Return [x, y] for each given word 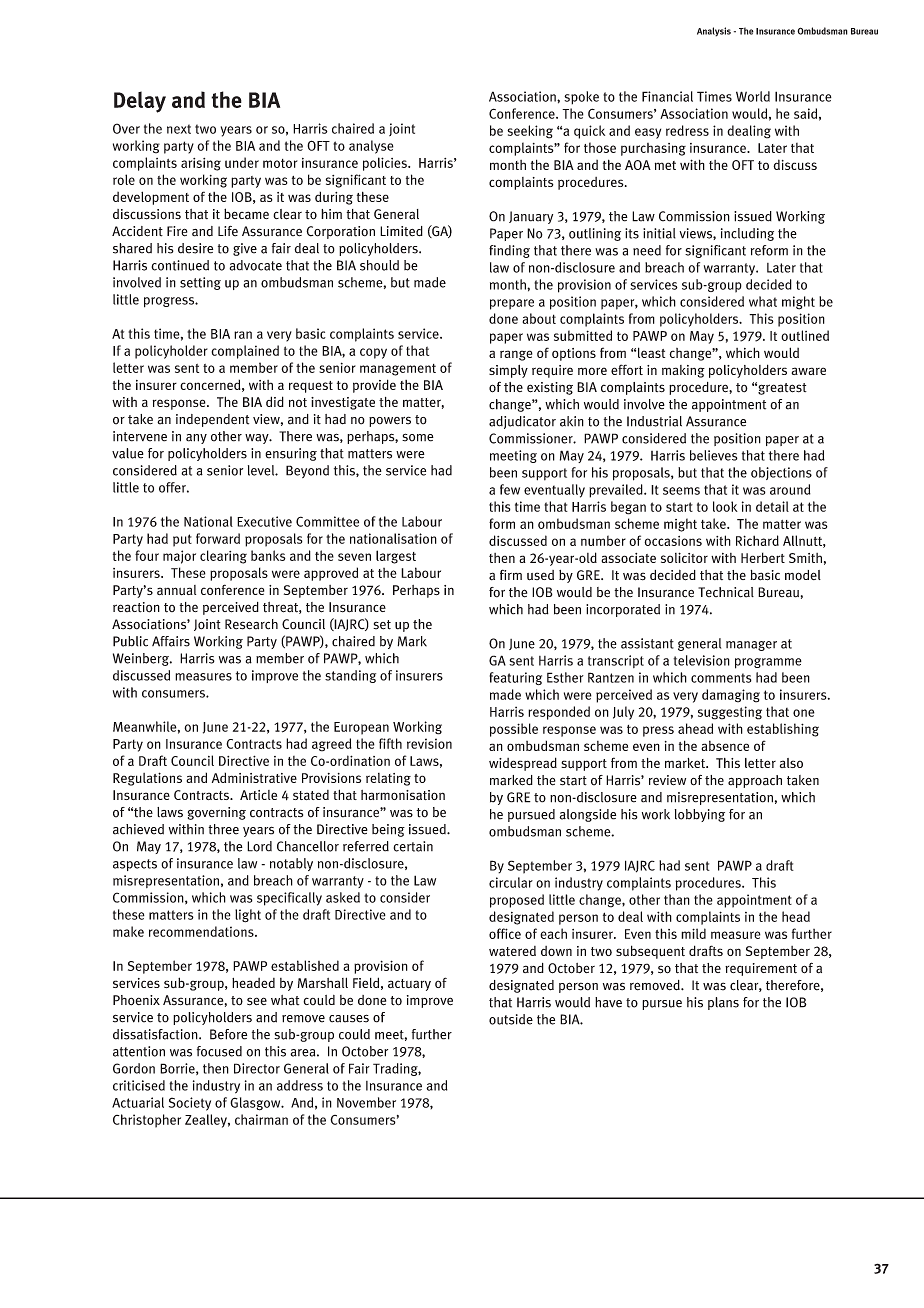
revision [429, 743]
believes [714, 455]
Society [190, 1104]
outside [511, 1019]
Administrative [254, 777]
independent [212, 420]
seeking [530, 132]
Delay [140, 102]
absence [725, 745]
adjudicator [522, 422]
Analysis [714, 32]
